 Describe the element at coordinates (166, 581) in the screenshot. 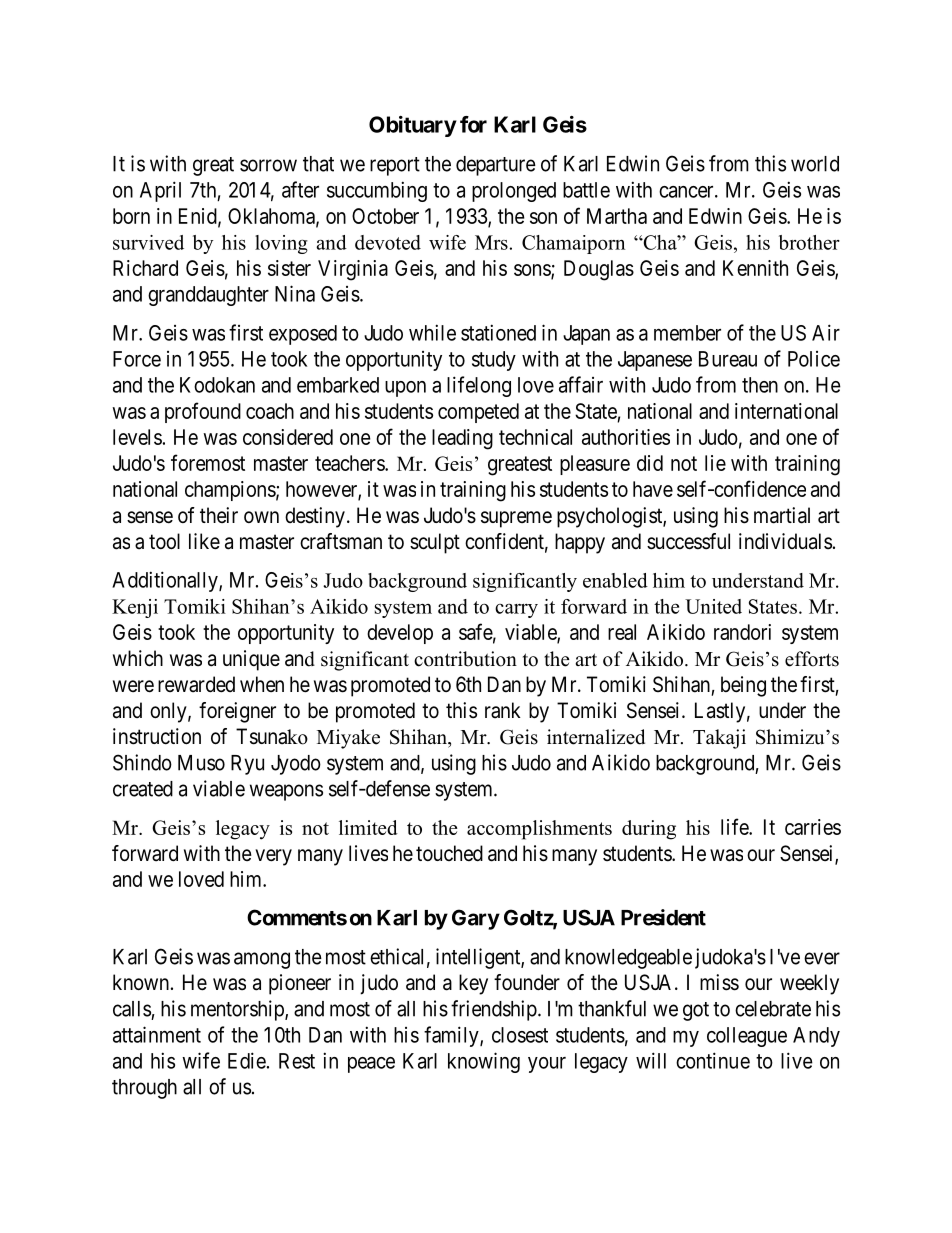

I see `Additionally` at that location.
